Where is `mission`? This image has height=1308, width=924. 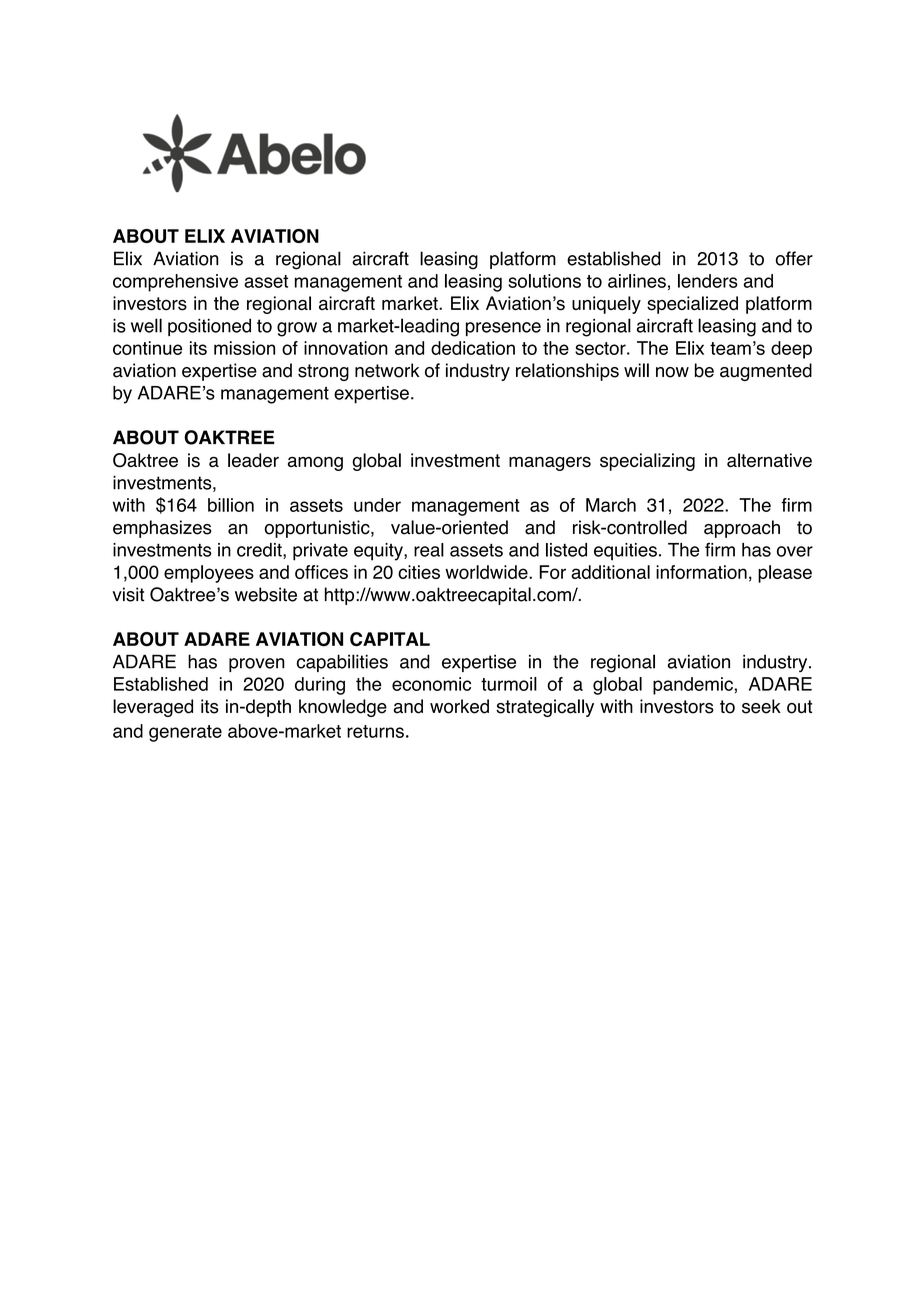 mission is located at coordinates (244, 348).
